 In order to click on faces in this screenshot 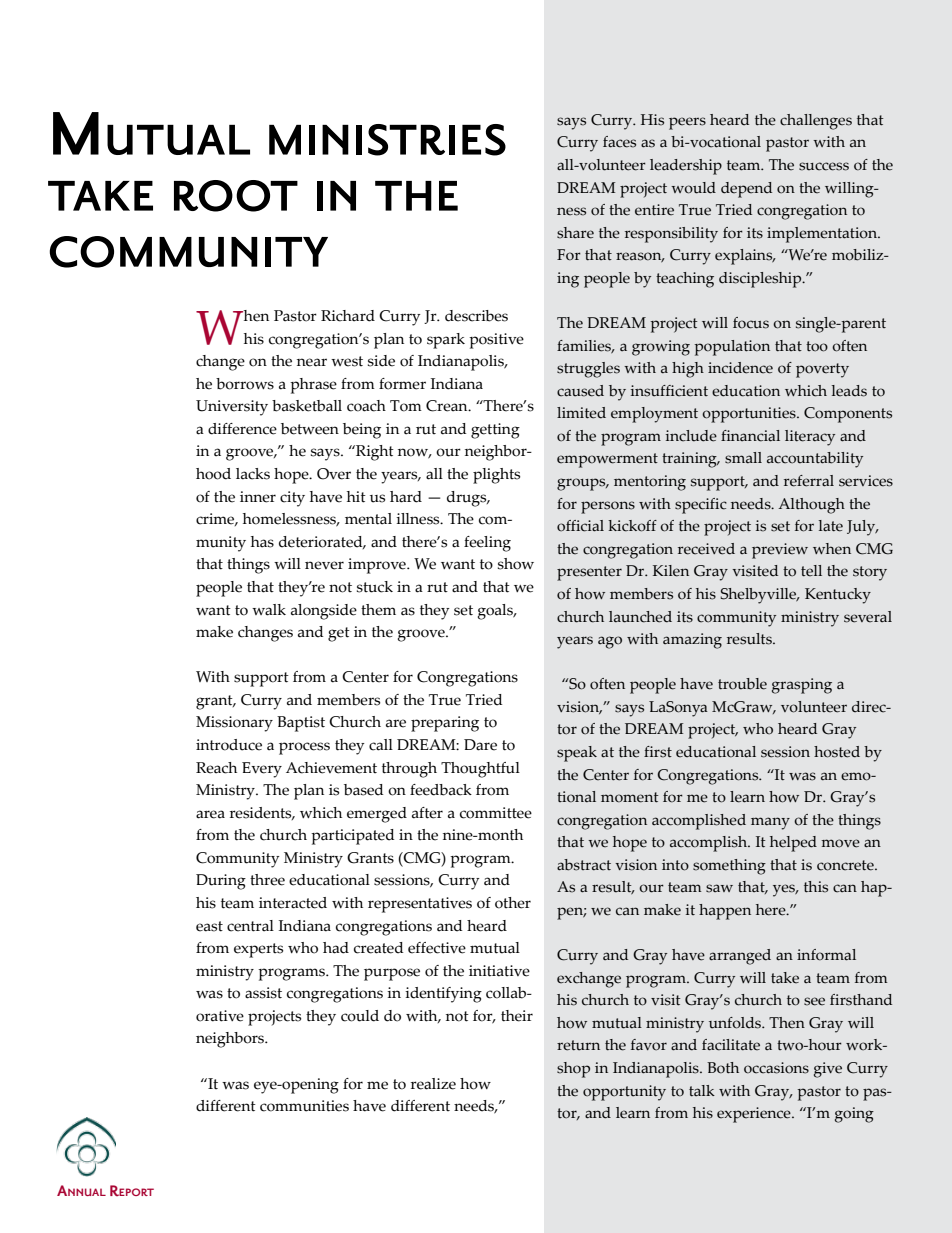, I will do `click(619, 142)`.
